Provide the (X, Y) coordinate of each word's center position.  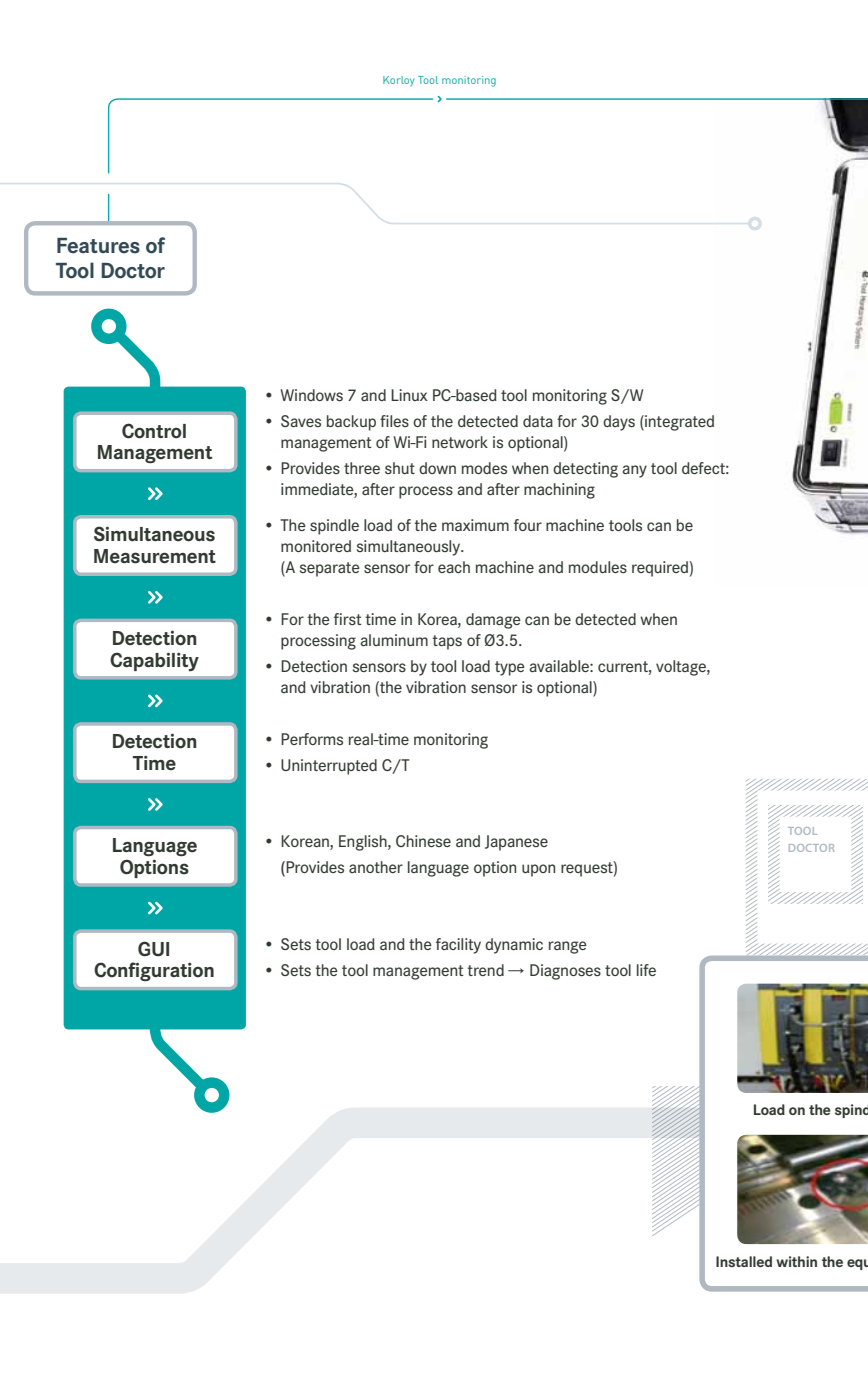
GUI (153, 949)
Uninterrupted (329, 767)
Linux (409, 395)
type (510, 668)
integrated (678, 423)
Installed (744, 1261)
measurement (155, 556)
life (646, 970)
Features (98, 246)
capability (154, 661)
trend (485, 970)
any (634, 471)
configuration (154, 971)
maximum (475, 525)
